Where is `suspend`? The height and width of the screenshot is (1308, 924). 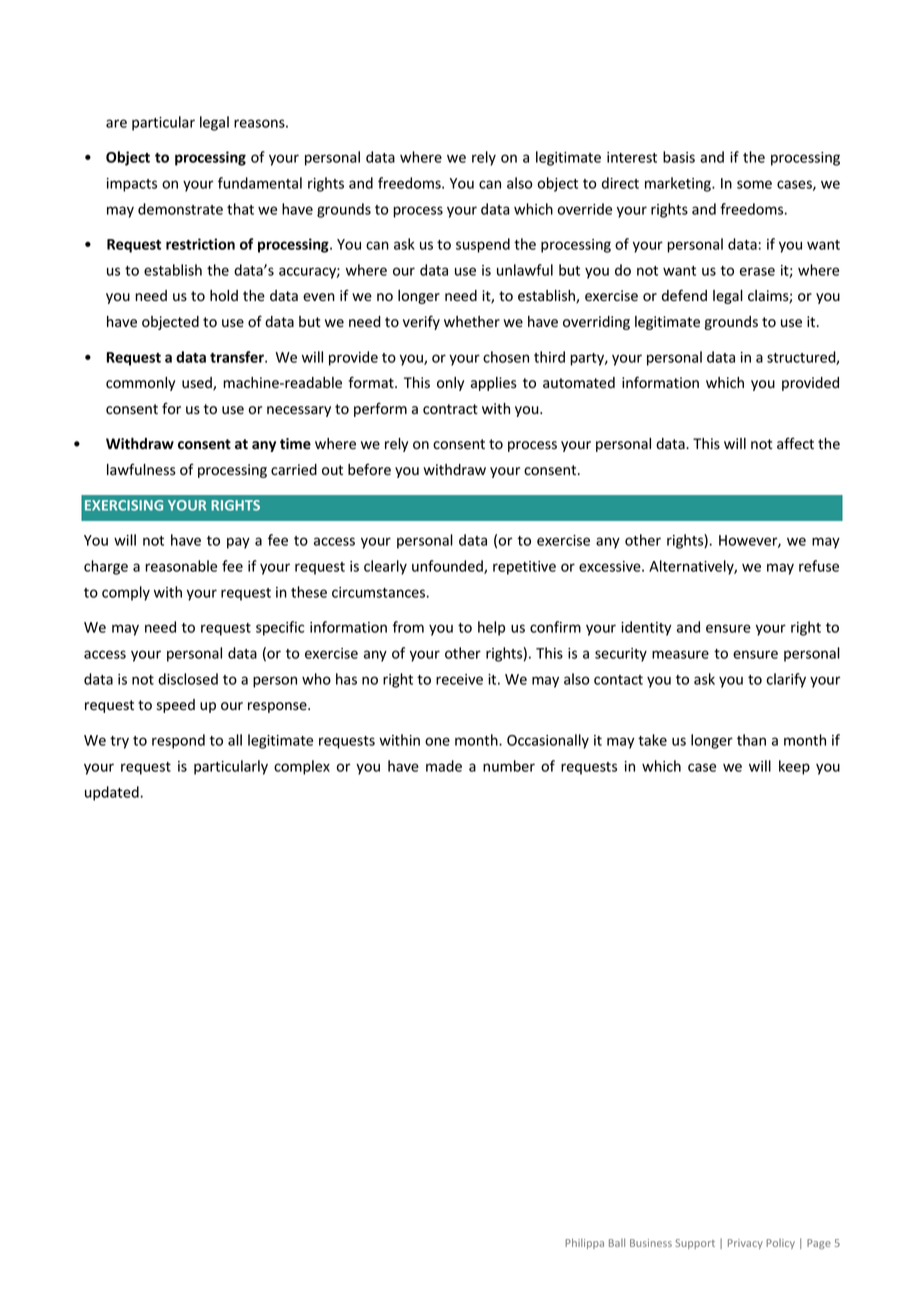
suspend is located at coordinates (483, 245).
